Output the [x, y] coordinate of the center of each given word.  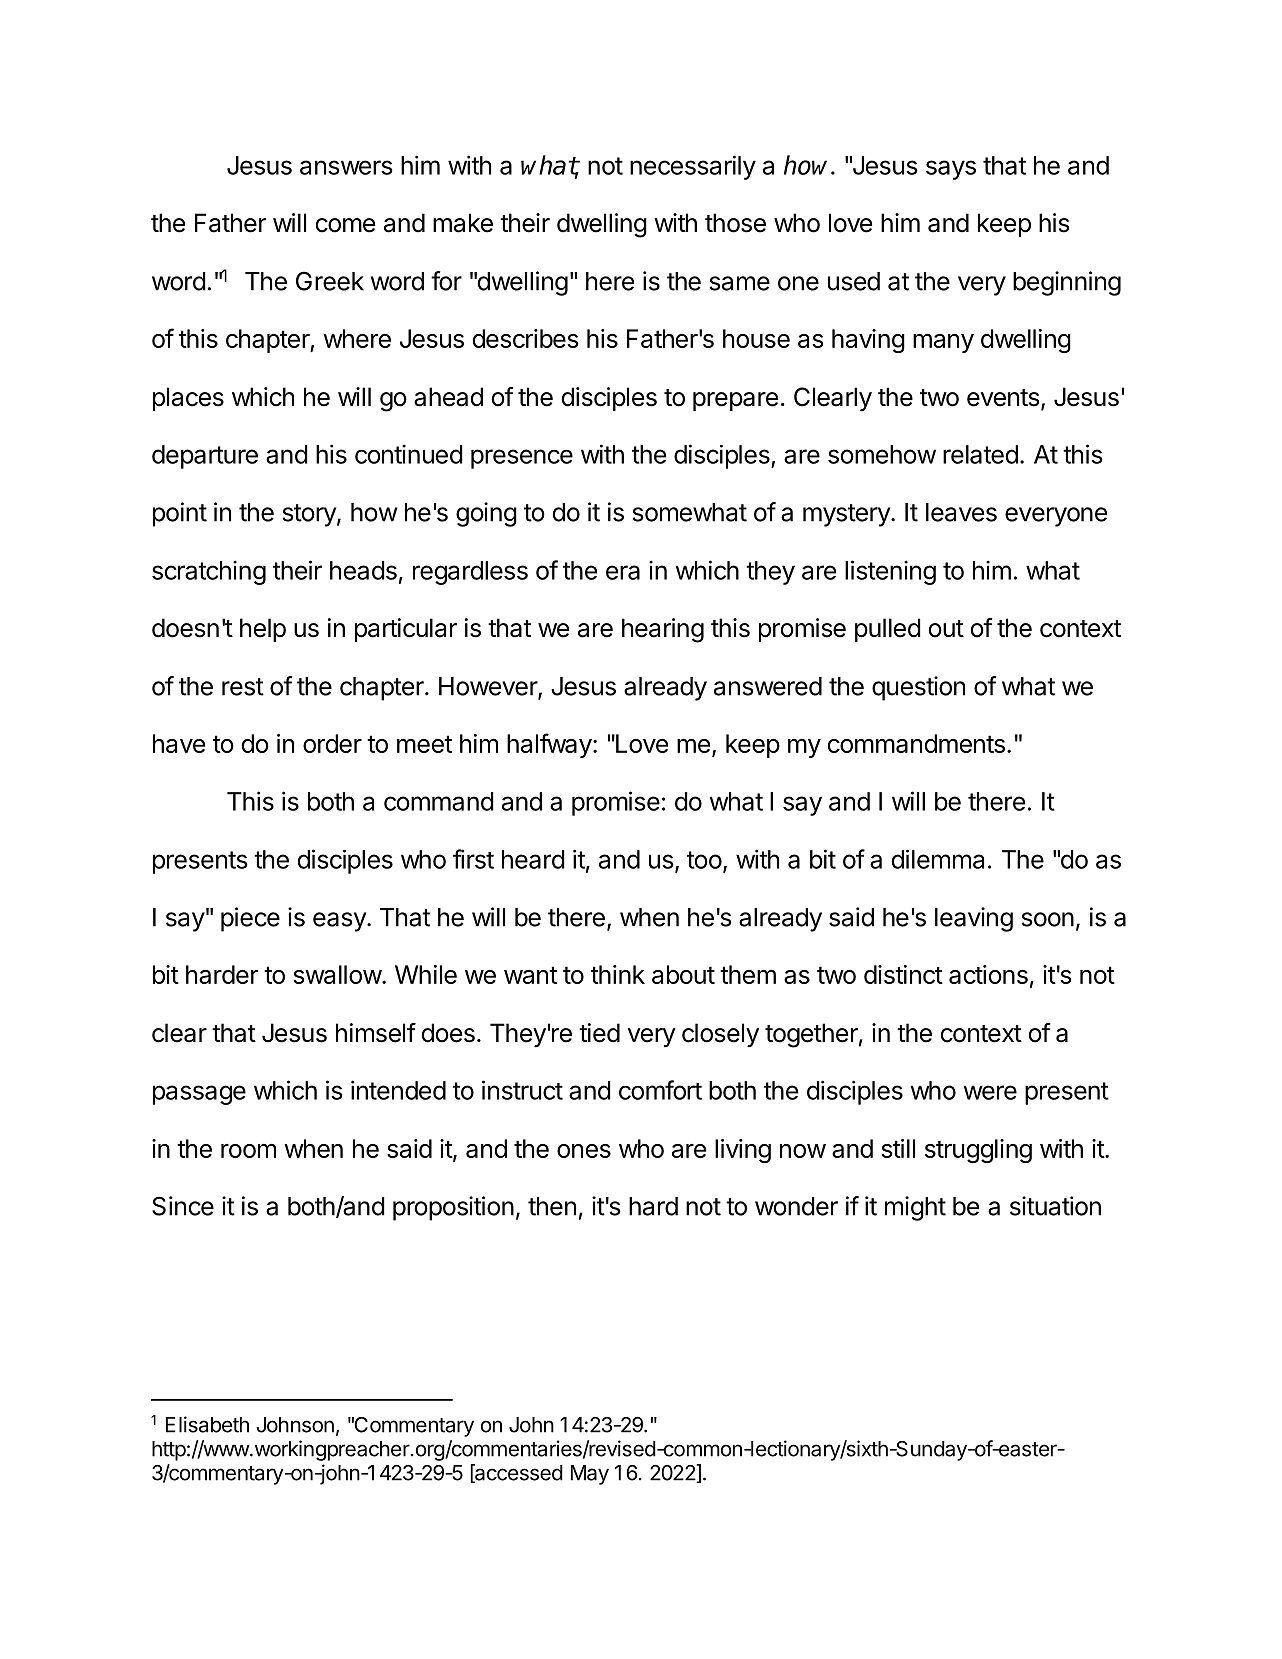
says [951, 170]
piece [250, 919]
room [248, 1151]
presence [522, 459]
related [980, 454]
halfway [549, 745]
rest [243, 687]
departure [205, 457]
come [345, 225]
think [618, 974]
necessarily [693, 167]
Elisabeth [207, 1424]
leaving [974, 919]
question [918, 688]
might [915, 1208]
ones [584, 1151]
